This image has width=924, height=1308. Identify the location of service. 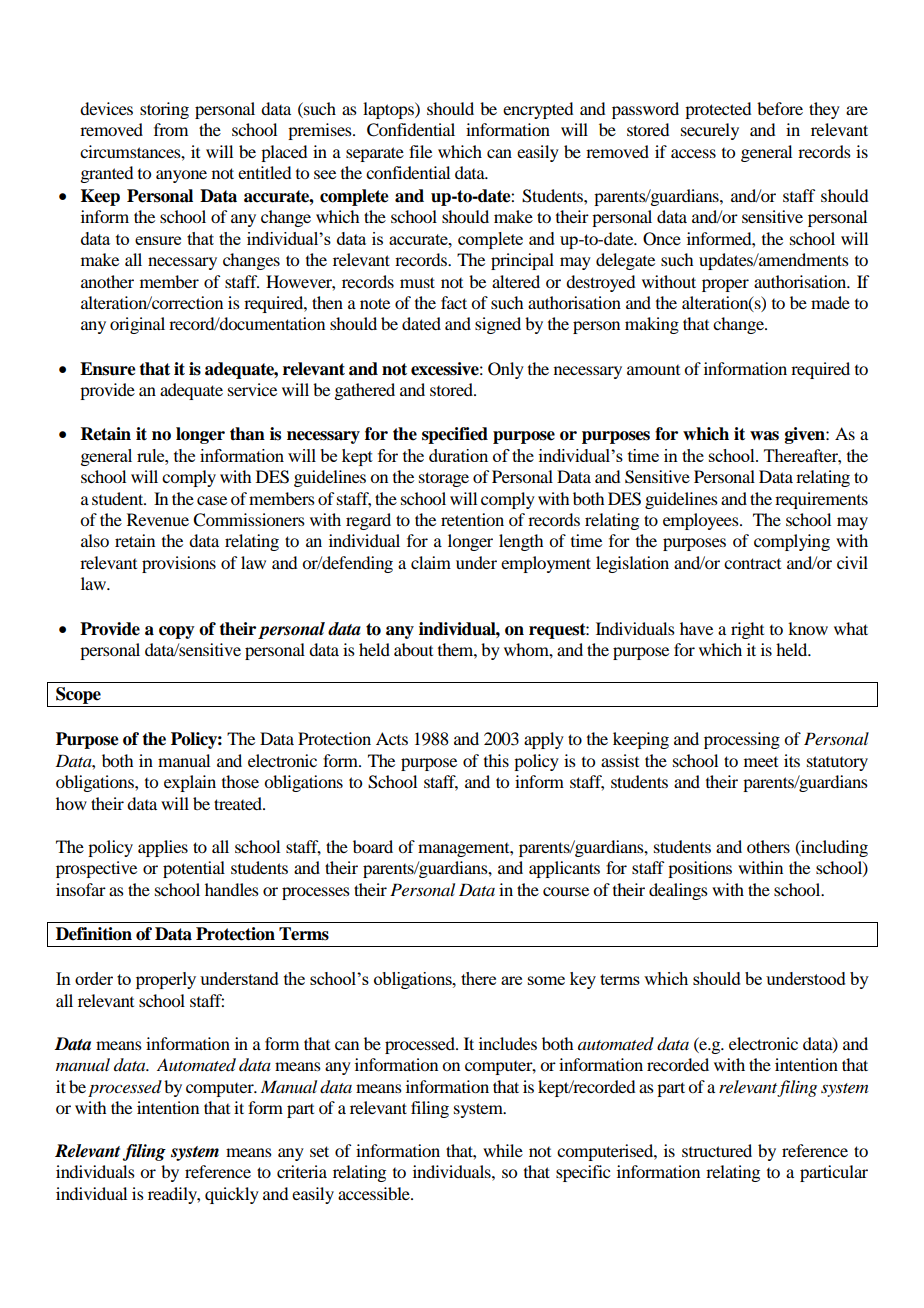
(252, 389).
